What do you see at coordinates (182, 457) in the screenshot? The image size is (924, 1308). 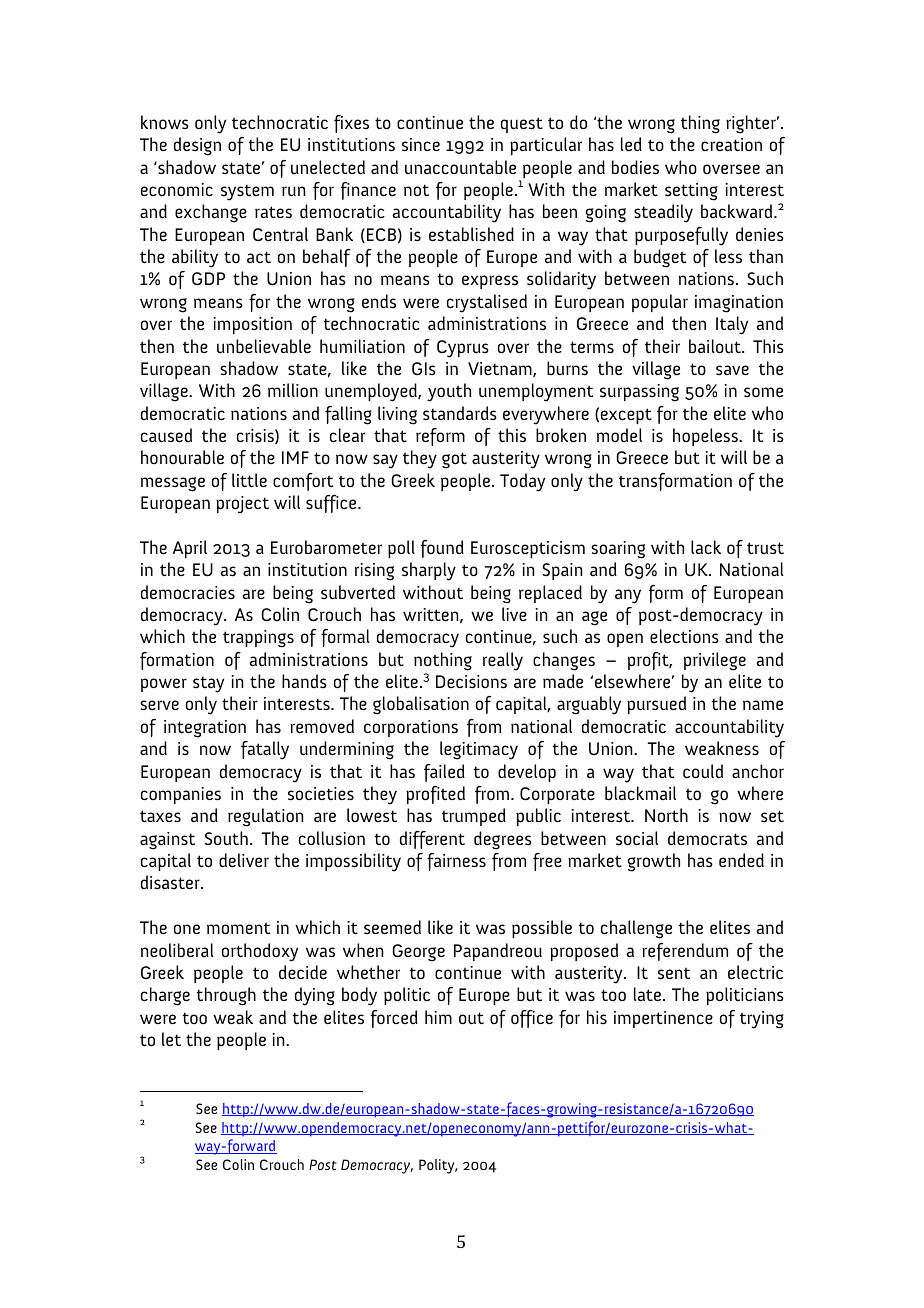 I see `honourable` at bounding box center [182, 457].
